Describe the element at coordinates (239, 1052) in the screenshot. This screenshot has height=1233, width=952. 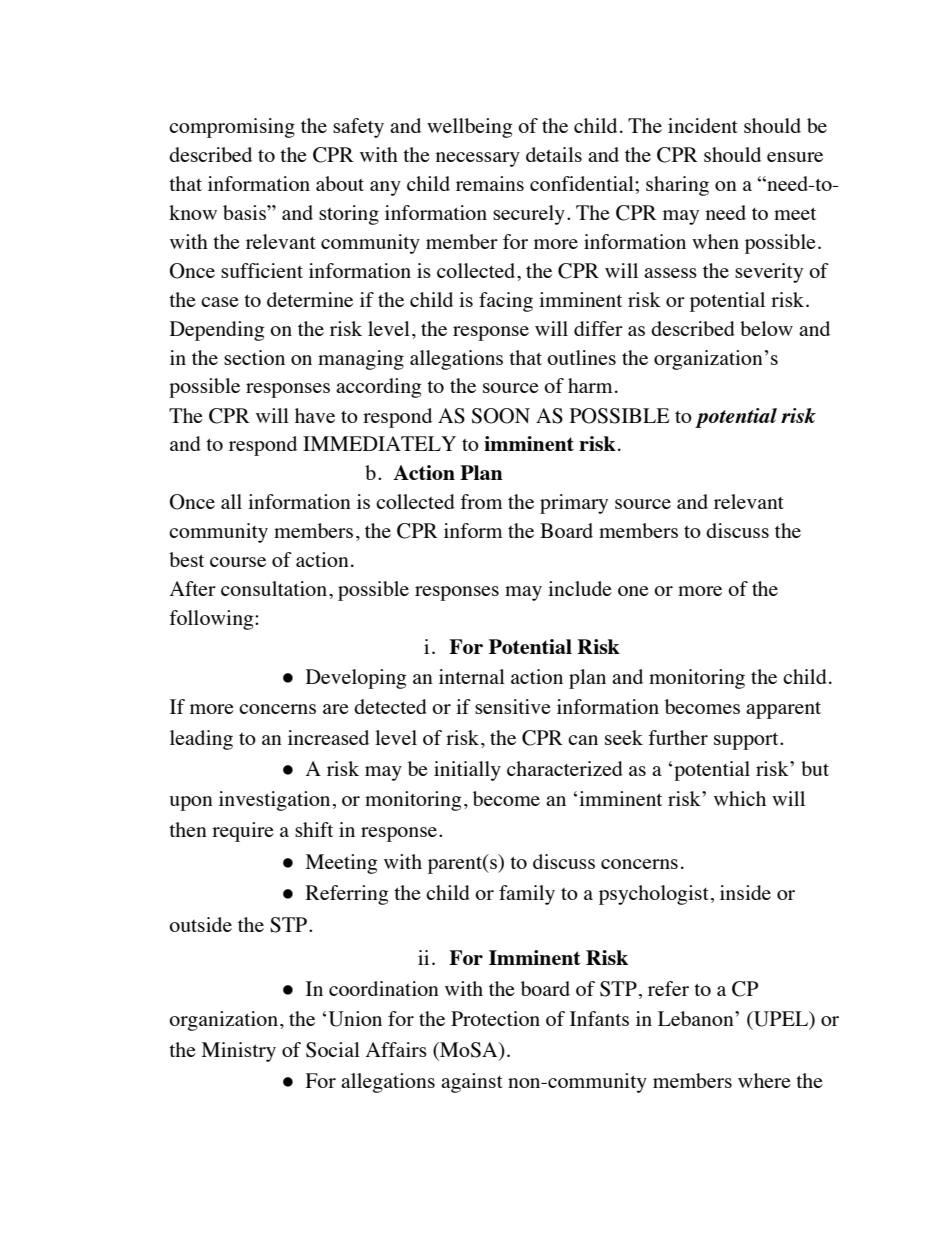
I see `Ministry` at that location.
